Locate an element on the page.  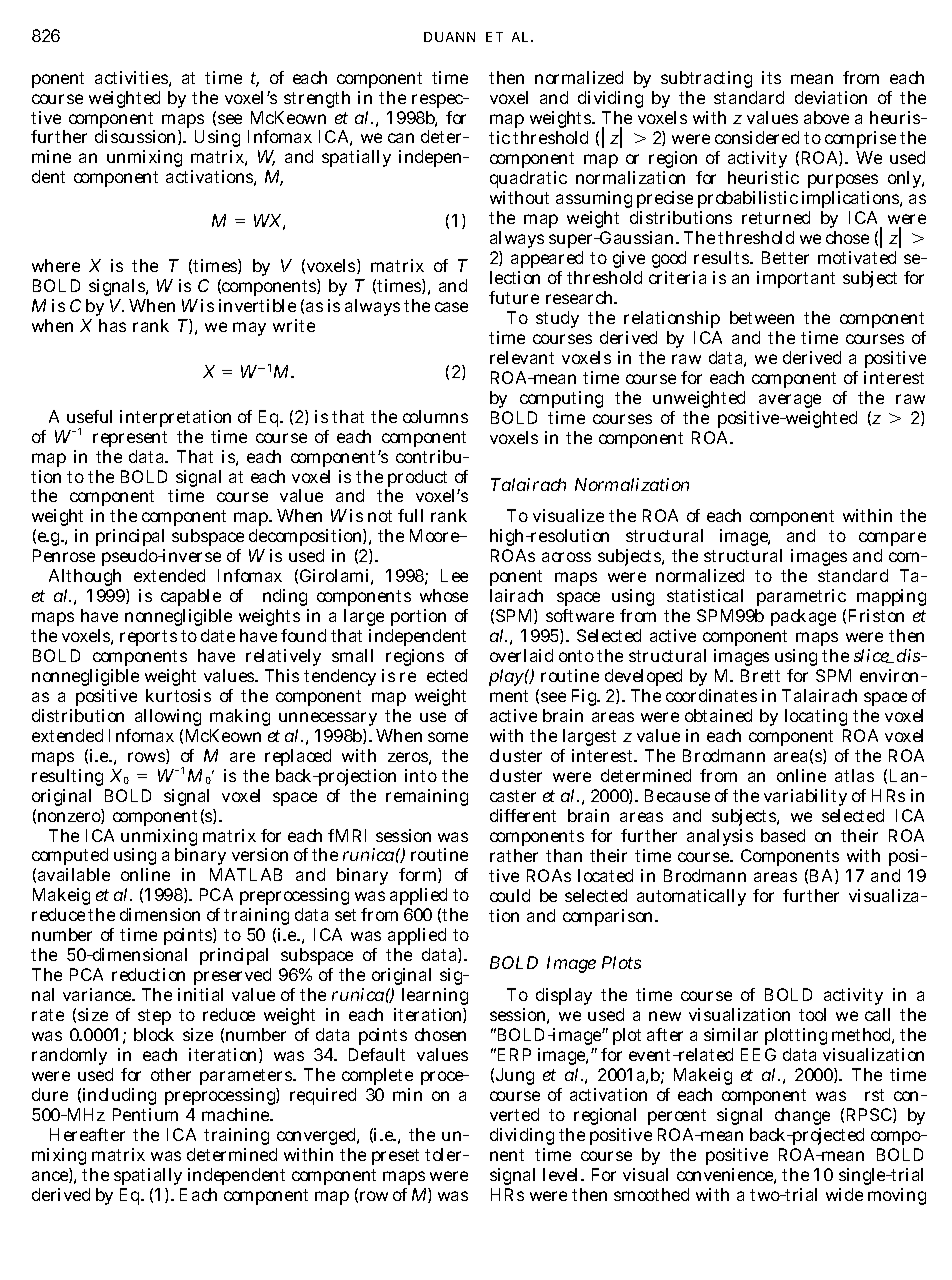
some is located at coordinates (448, 737).
